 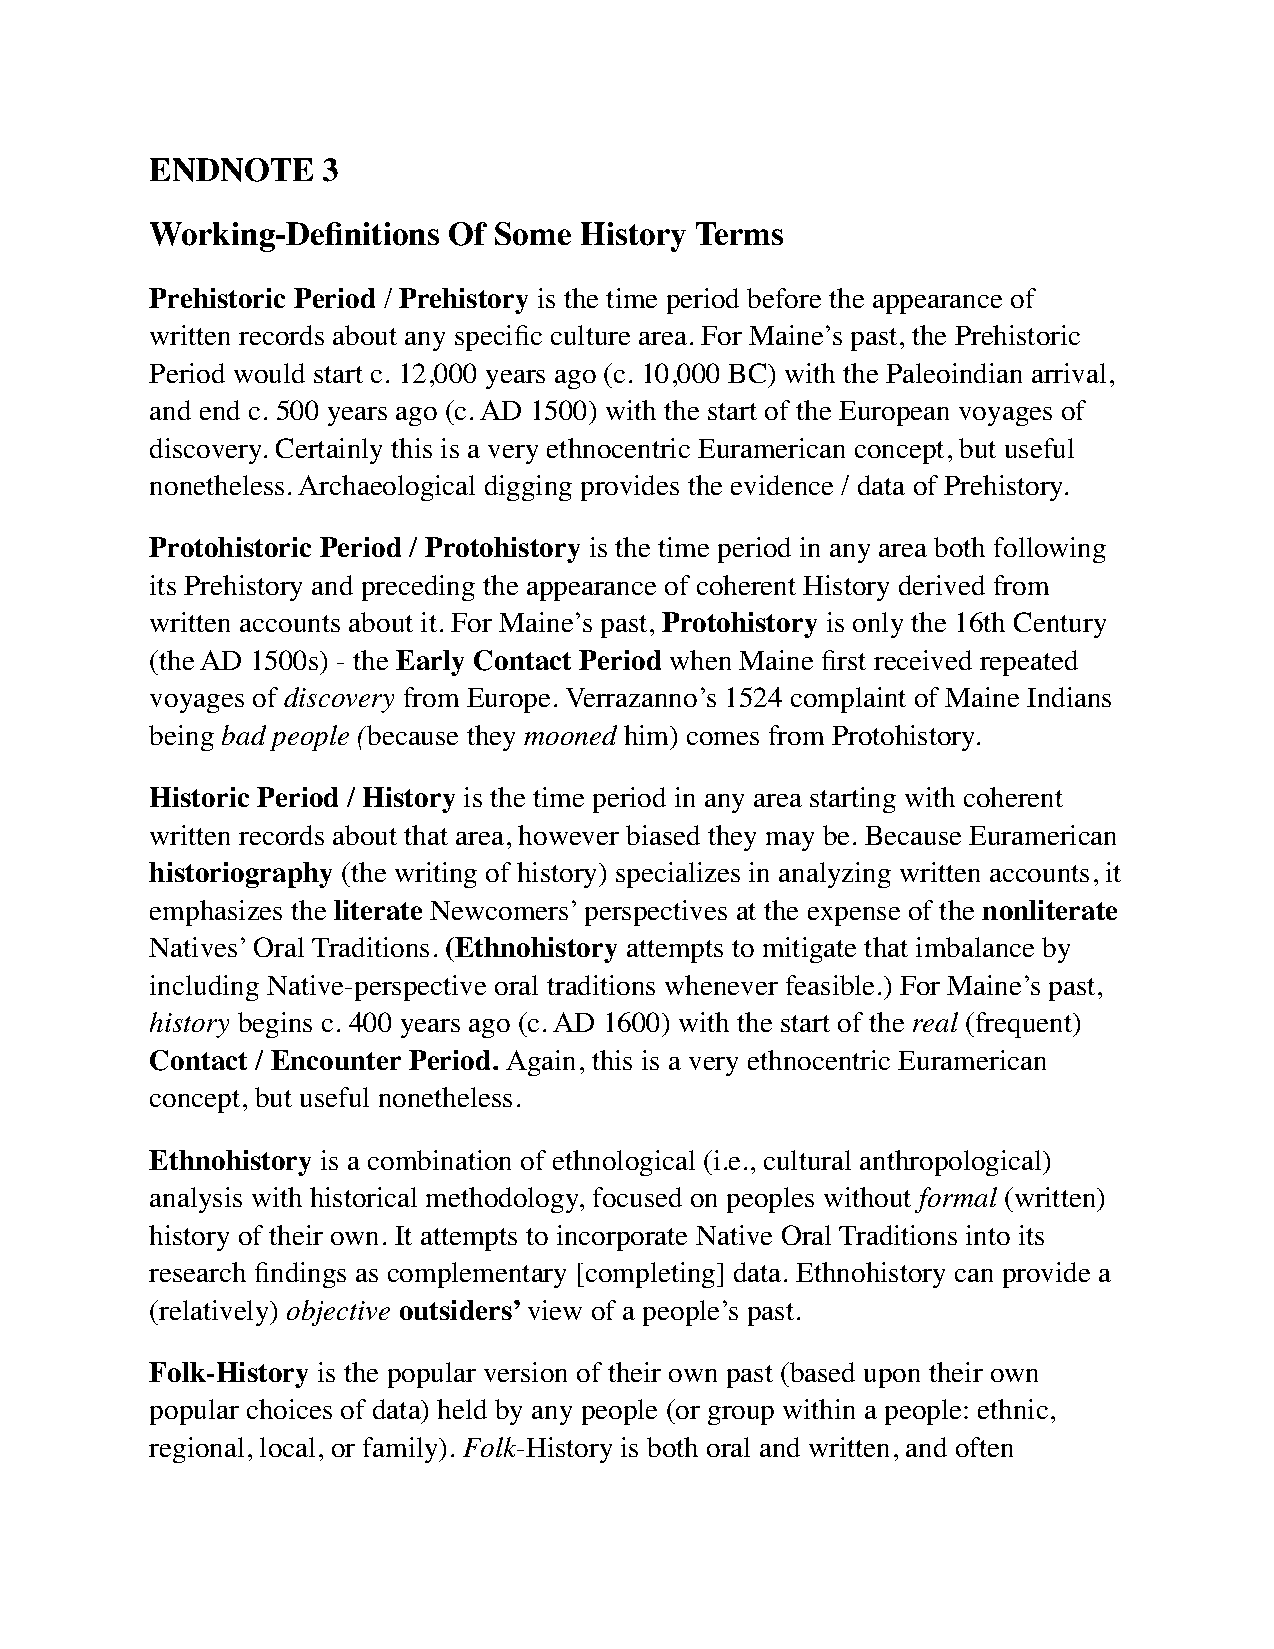 What do you see at coordinates (240, 875) in the screenshot?
I see `historiography` at bounding box center [240, 875].
